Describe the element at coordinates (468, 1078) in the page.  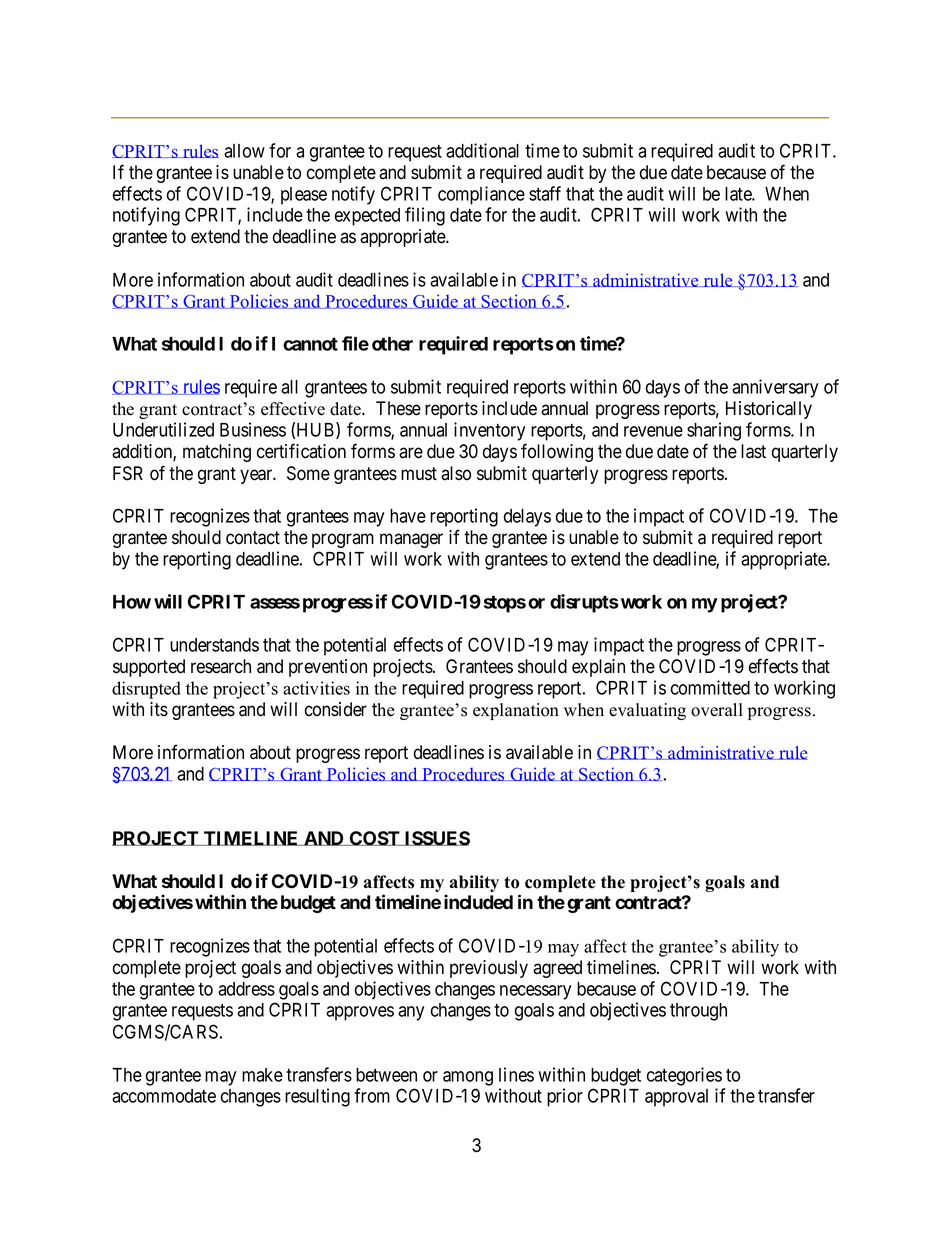
I see `among` at that location.
